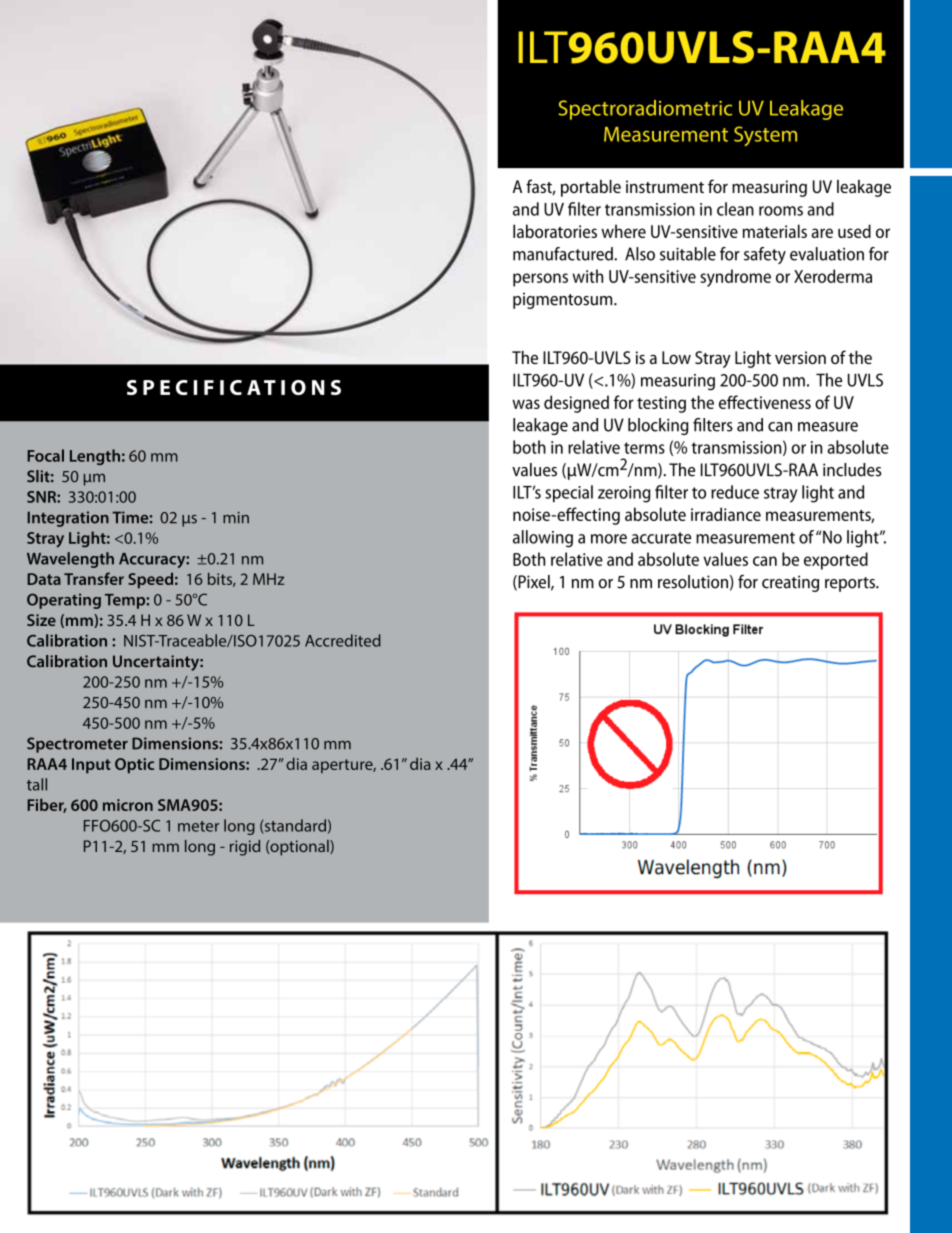  Describe the element at coordinates (569, 493) in the page. I see `special` at that location.
